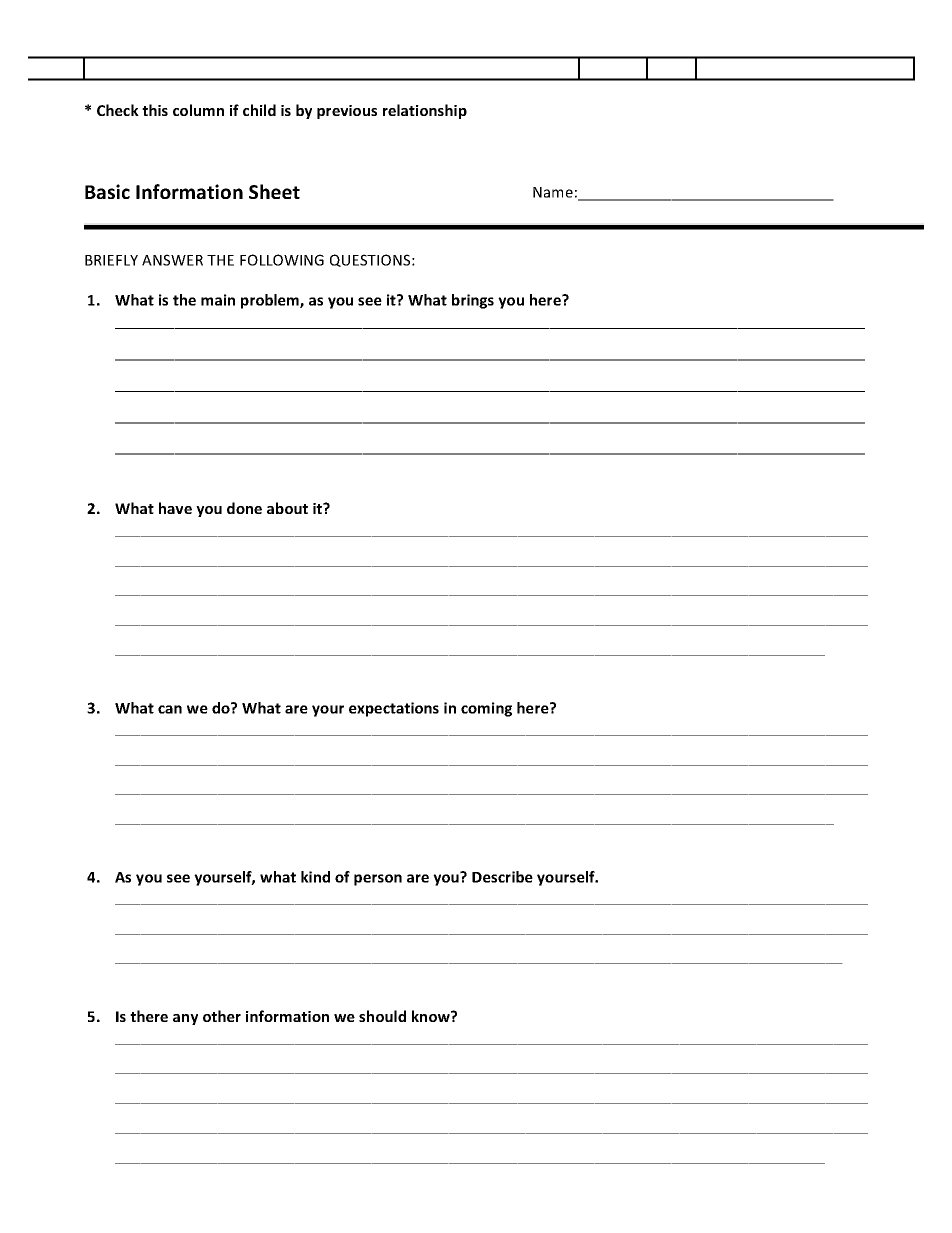 The image size is (952, 1233). What do you see at coordinates (287, 508) in the image?
I see `about` at bounding box center [287, 508].
